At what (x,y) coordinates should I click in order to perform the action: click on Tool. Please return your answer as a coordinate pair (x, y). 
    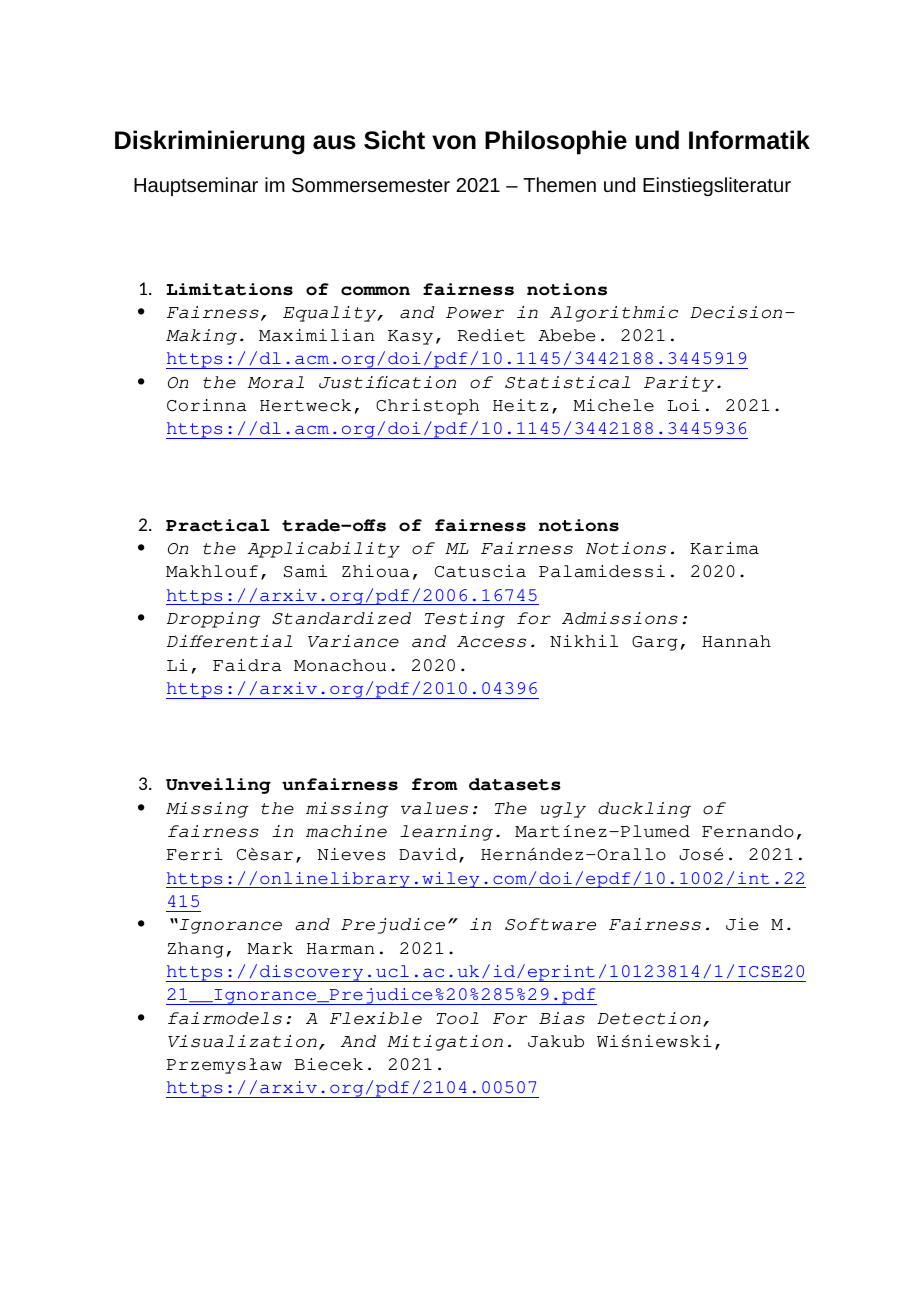
    Looking at the image, I should click on (457, 1018).
